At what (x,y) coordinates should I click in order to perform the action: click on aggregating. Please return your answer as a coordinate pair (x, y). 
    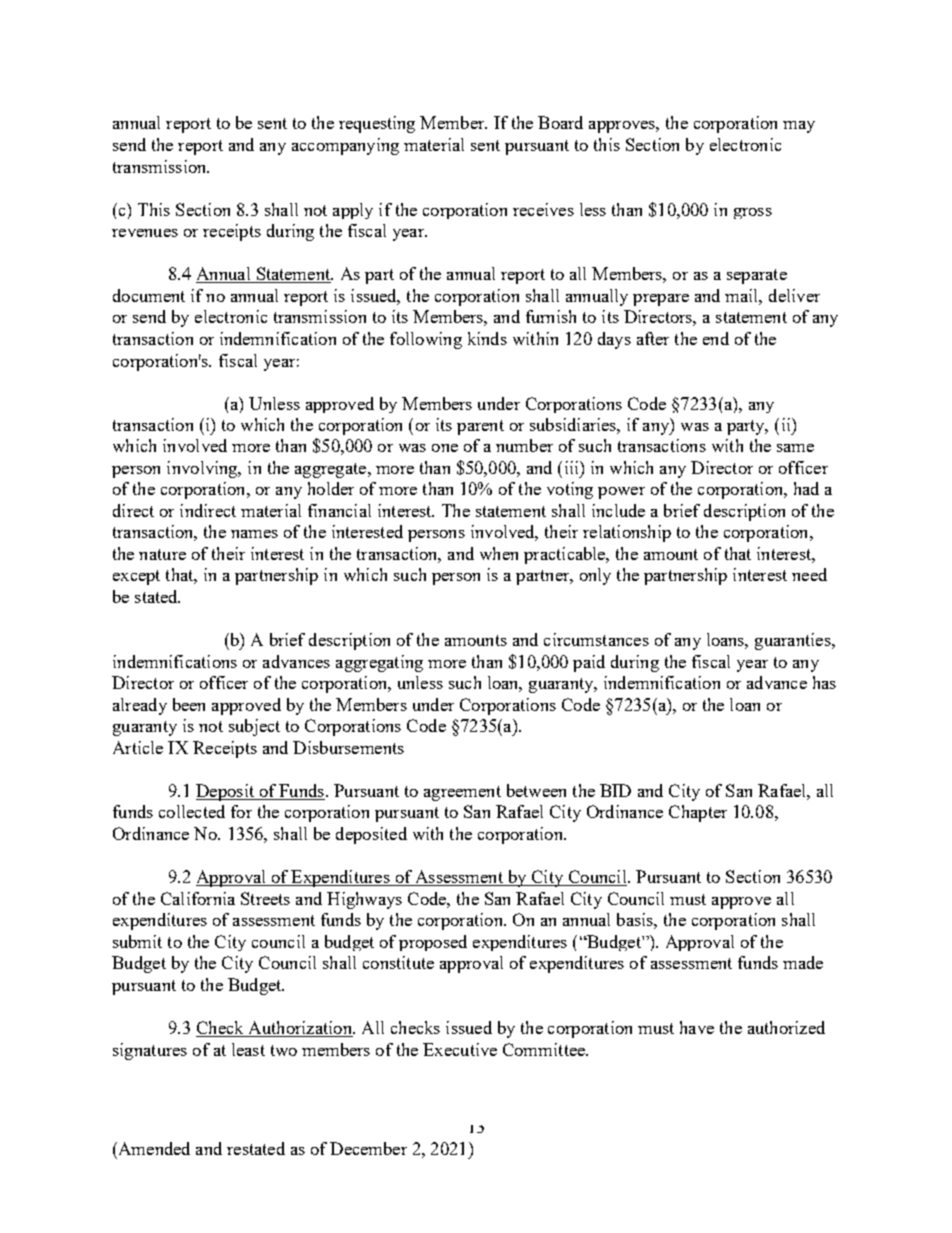
    Looking at the image, I should click on (379, 663).
